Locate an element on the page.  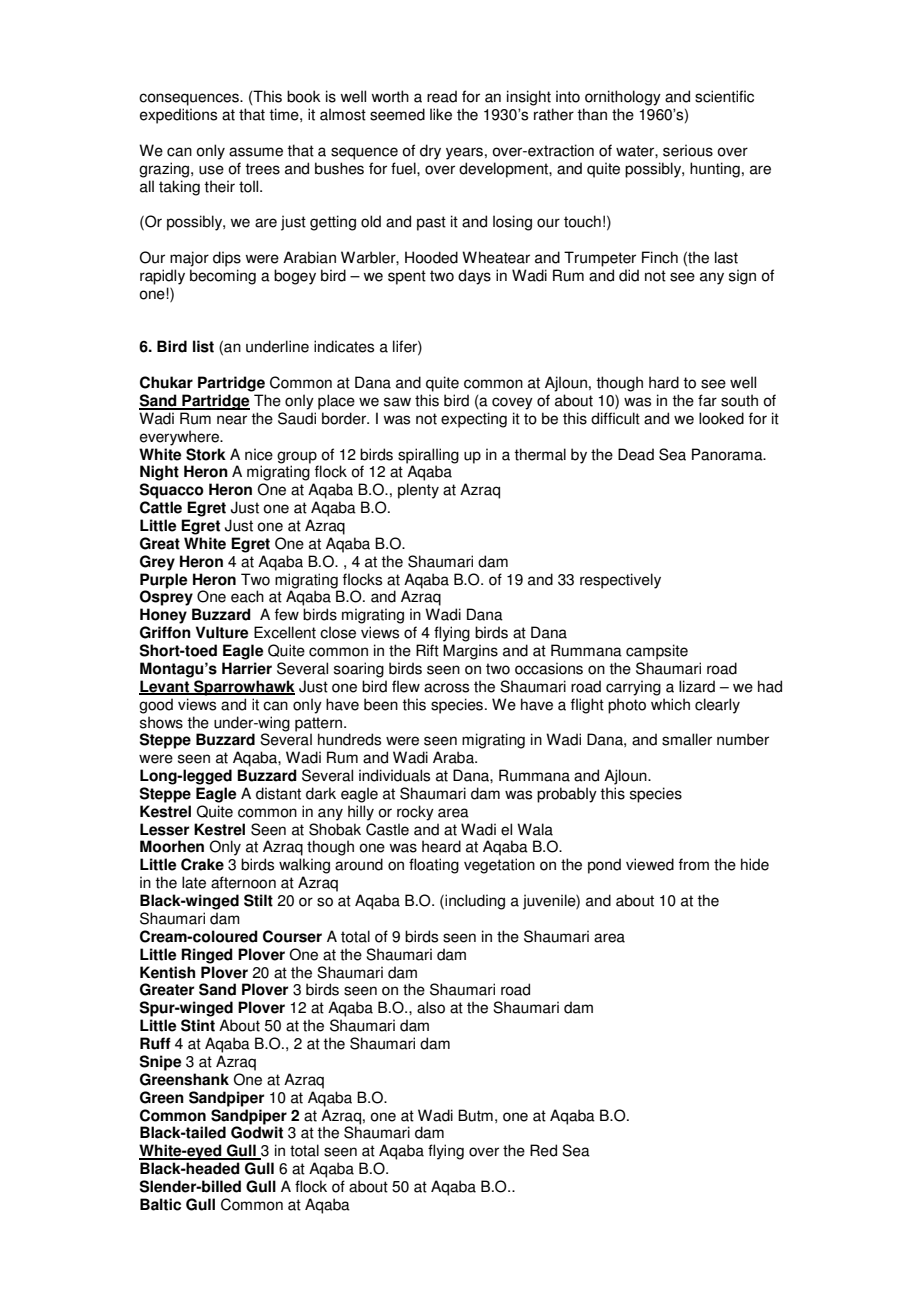
plenty is located at coordinates (418, 491).
